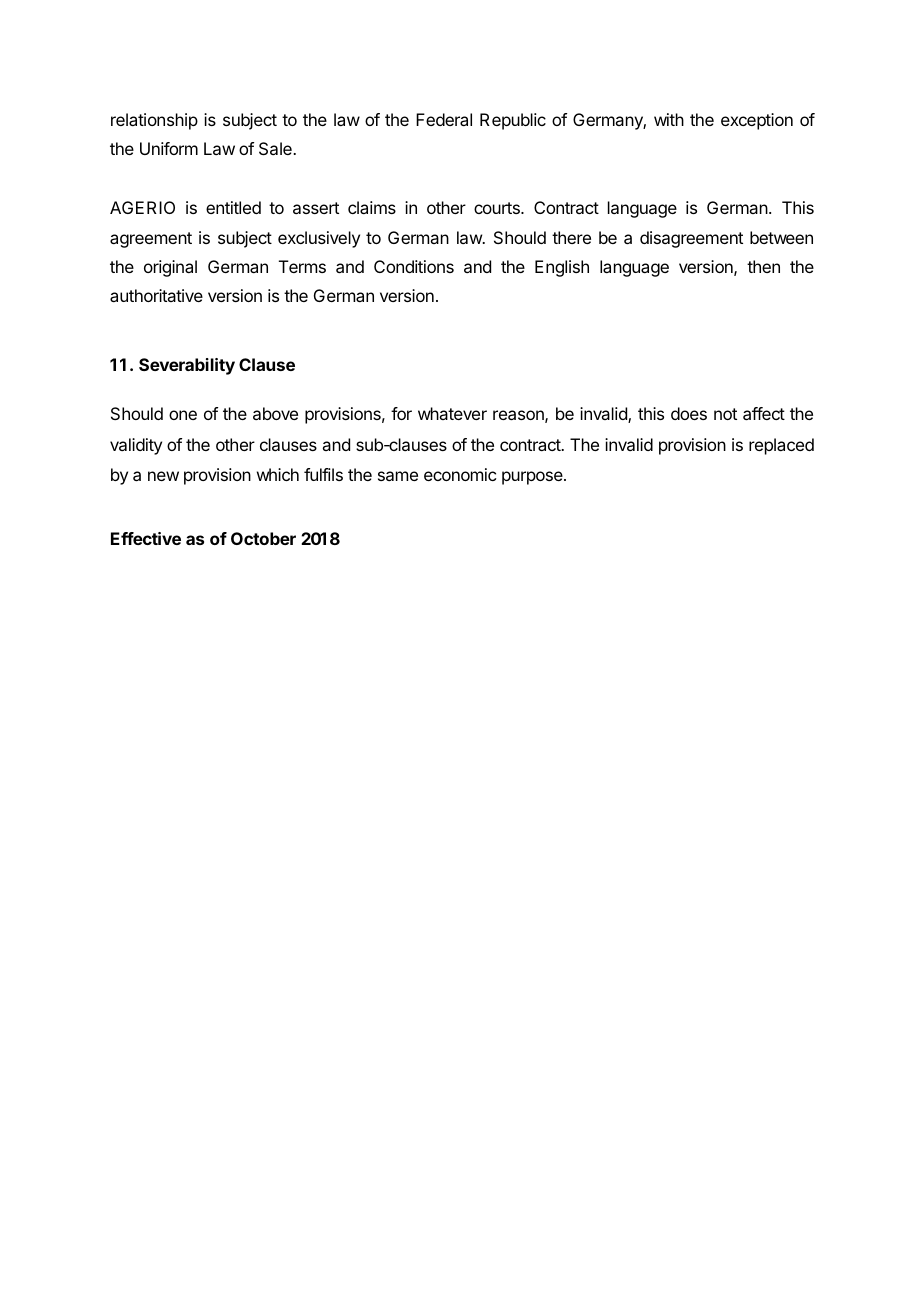 This document has width=924, height=1308. Describe the element at coordinates (187, 366) in the document. I see `Severability` at that location.
